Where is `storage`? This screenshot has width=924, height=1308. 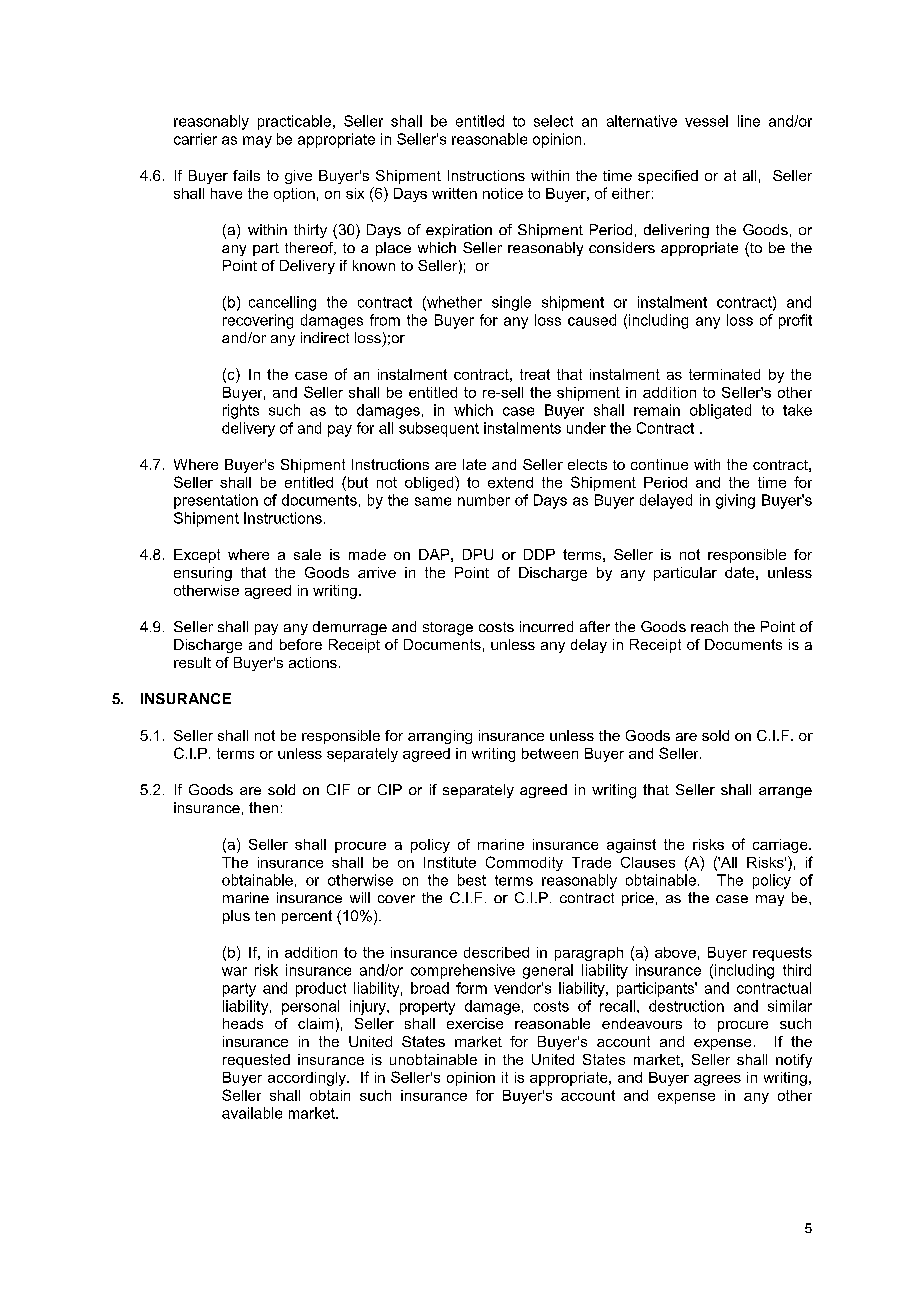 storage is located at coordinates (448, 629).
